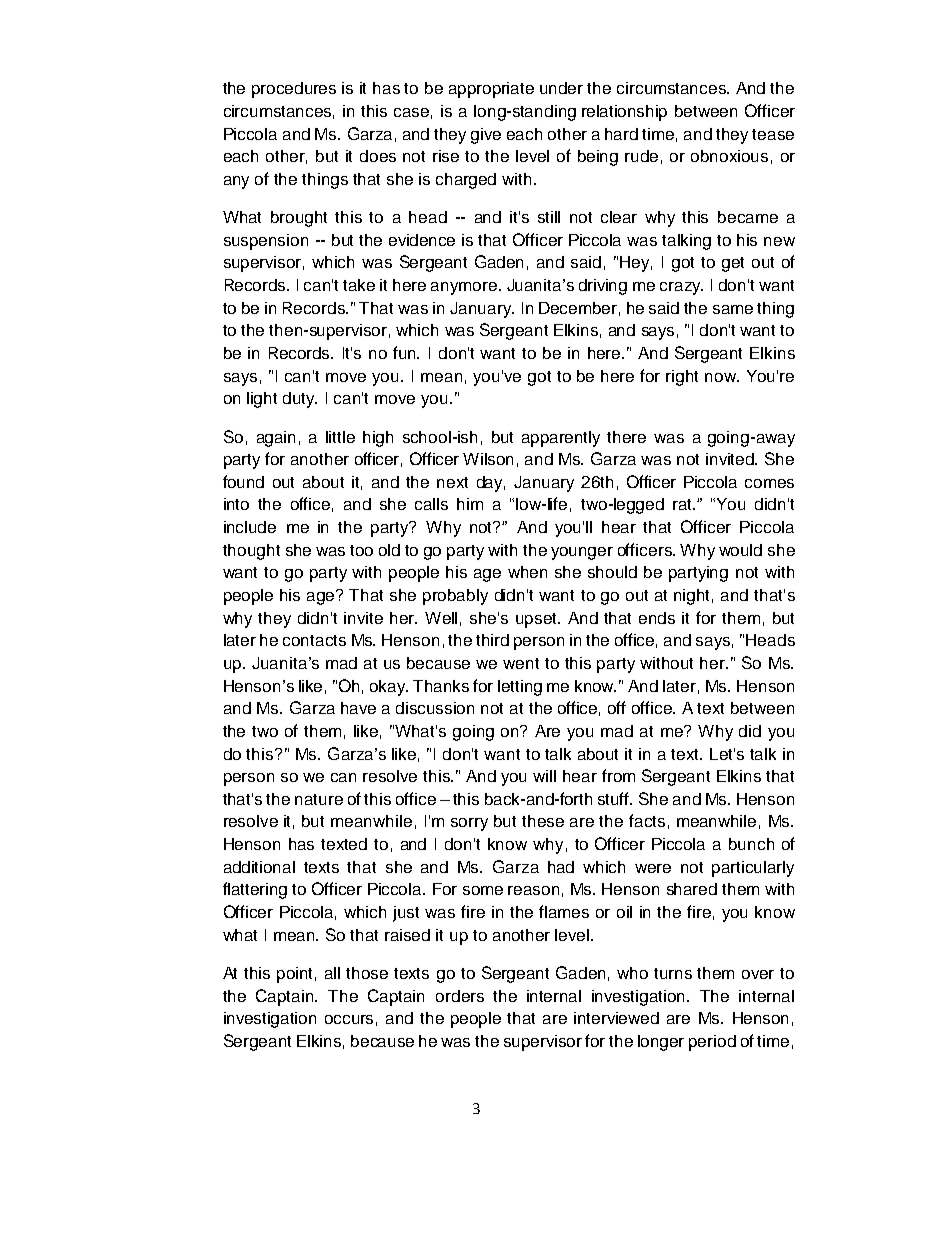 The image size is (952, 1233). I want to click on those, so click(367, 973).
